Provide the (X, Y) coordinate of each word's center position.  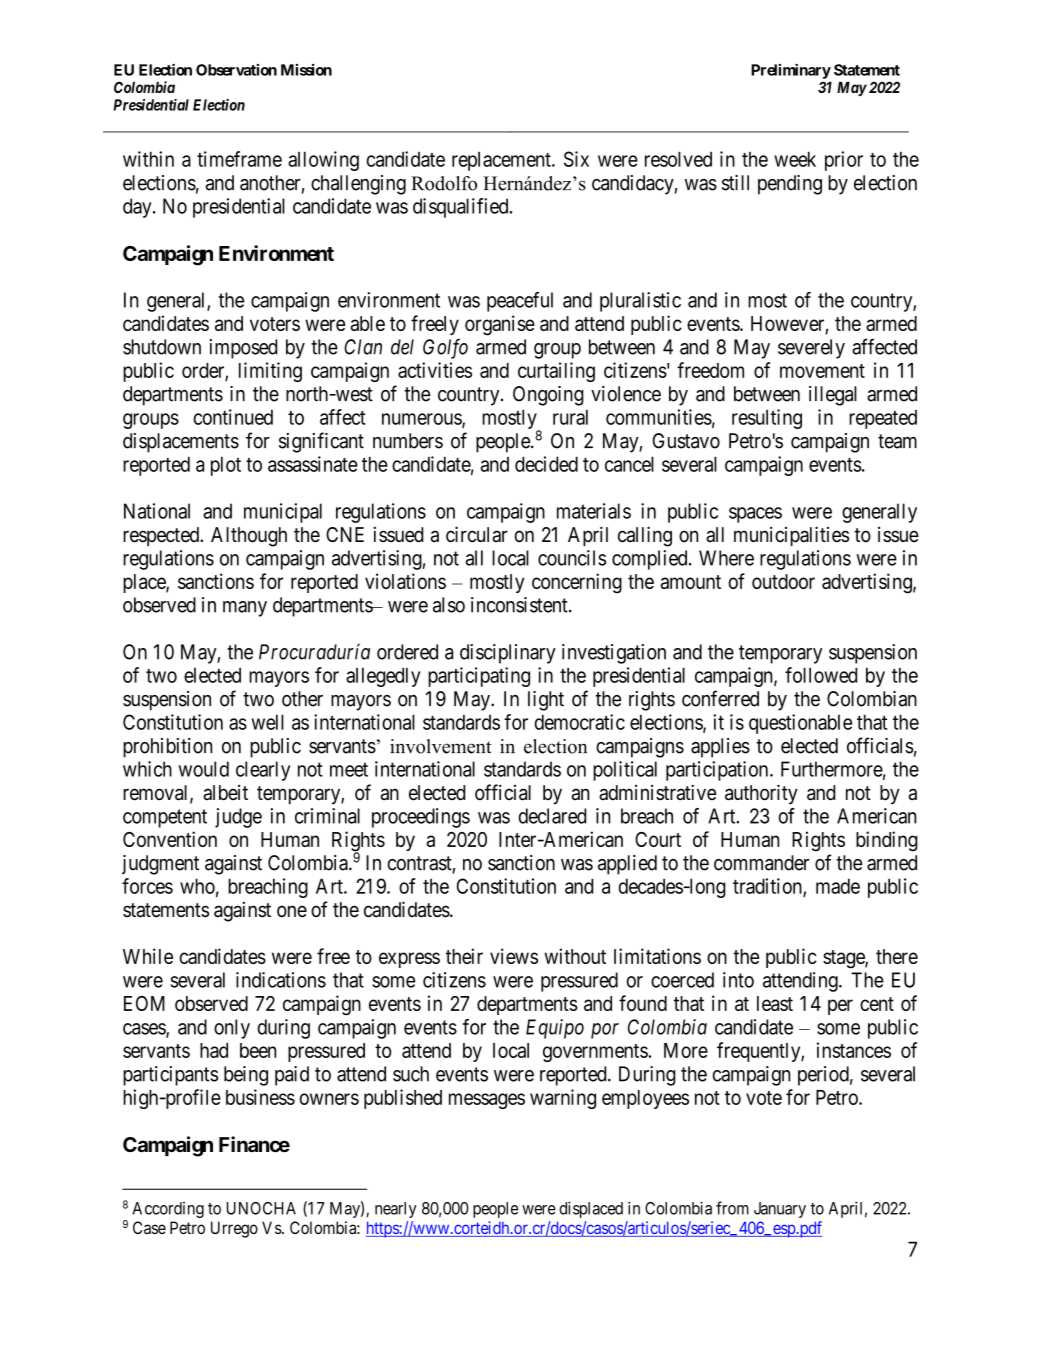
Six (576, 159)
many (245, 609)
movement (822, 371)
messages (487, 1101)
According (168, 1210)
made (838, 886)
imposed (243, 349)
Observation (236, 70)
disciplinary (508, 654)
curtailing (556, 372)
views (514, 956)
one (292, 911)
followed (821, 675)
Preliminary (791, 71)
